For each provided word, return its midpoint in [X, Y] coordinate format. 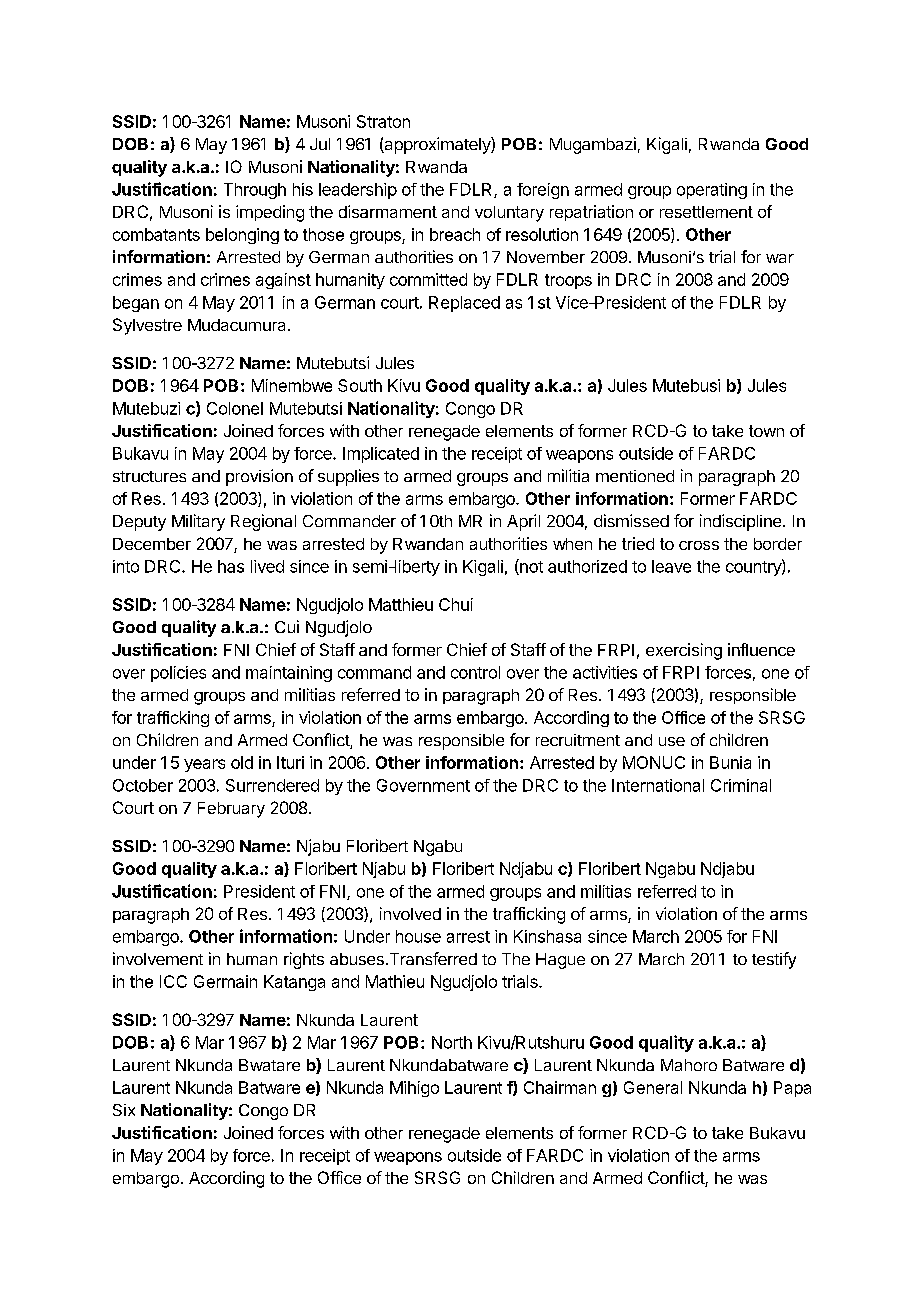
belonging [242, 236]
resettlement [706, 212]
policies [178, 674]
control [475, 672]
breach [455, 234]
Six [124, 1110]
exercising [684, 651]
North [452, 1042]
